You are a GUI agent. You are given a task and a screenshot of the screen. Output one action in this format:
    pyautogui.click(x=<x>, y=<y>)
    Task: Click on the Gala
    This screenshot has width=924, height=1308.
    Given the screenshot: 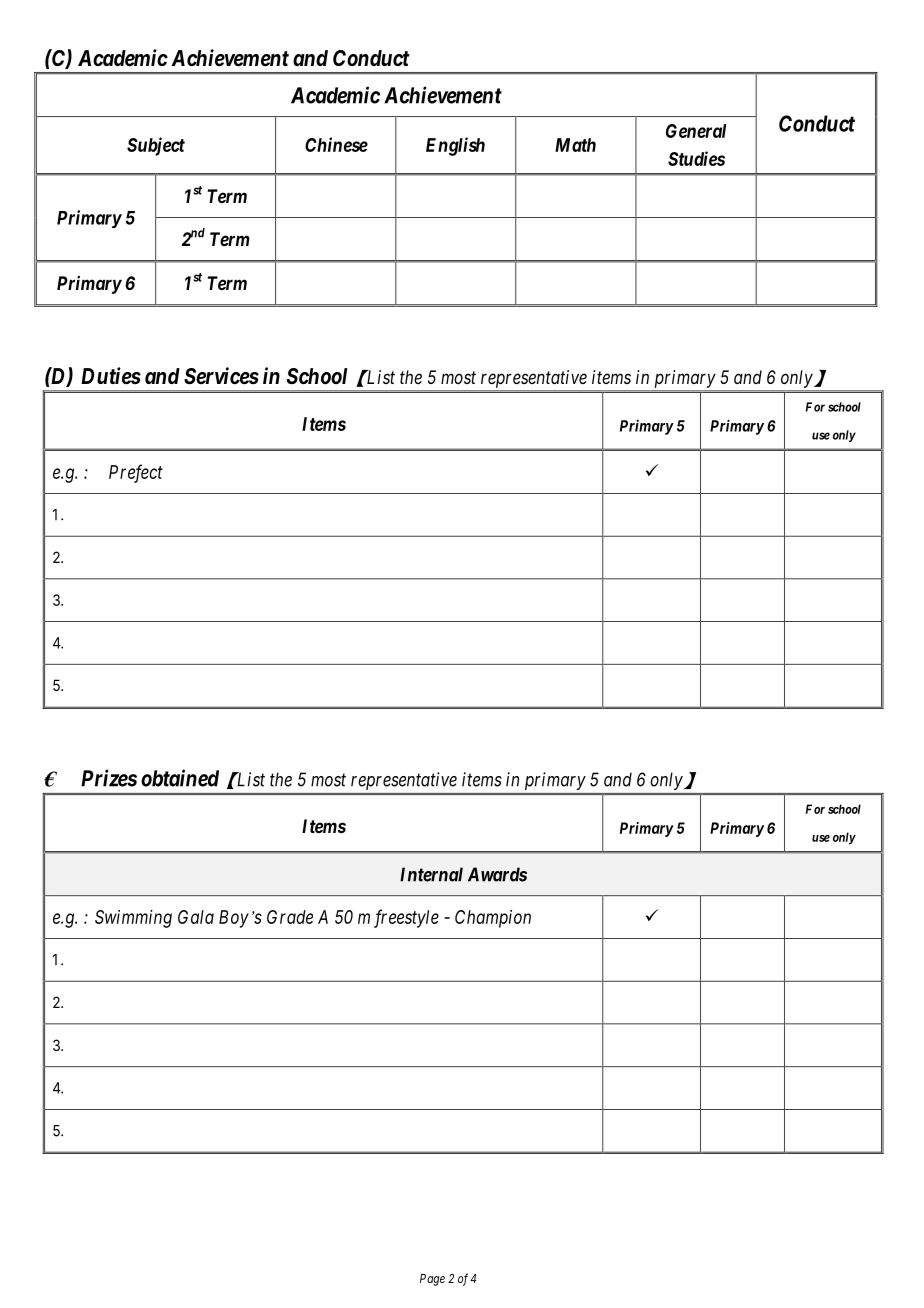 What is the action you would take?
    pyautogui.click(x=196, y=917)
